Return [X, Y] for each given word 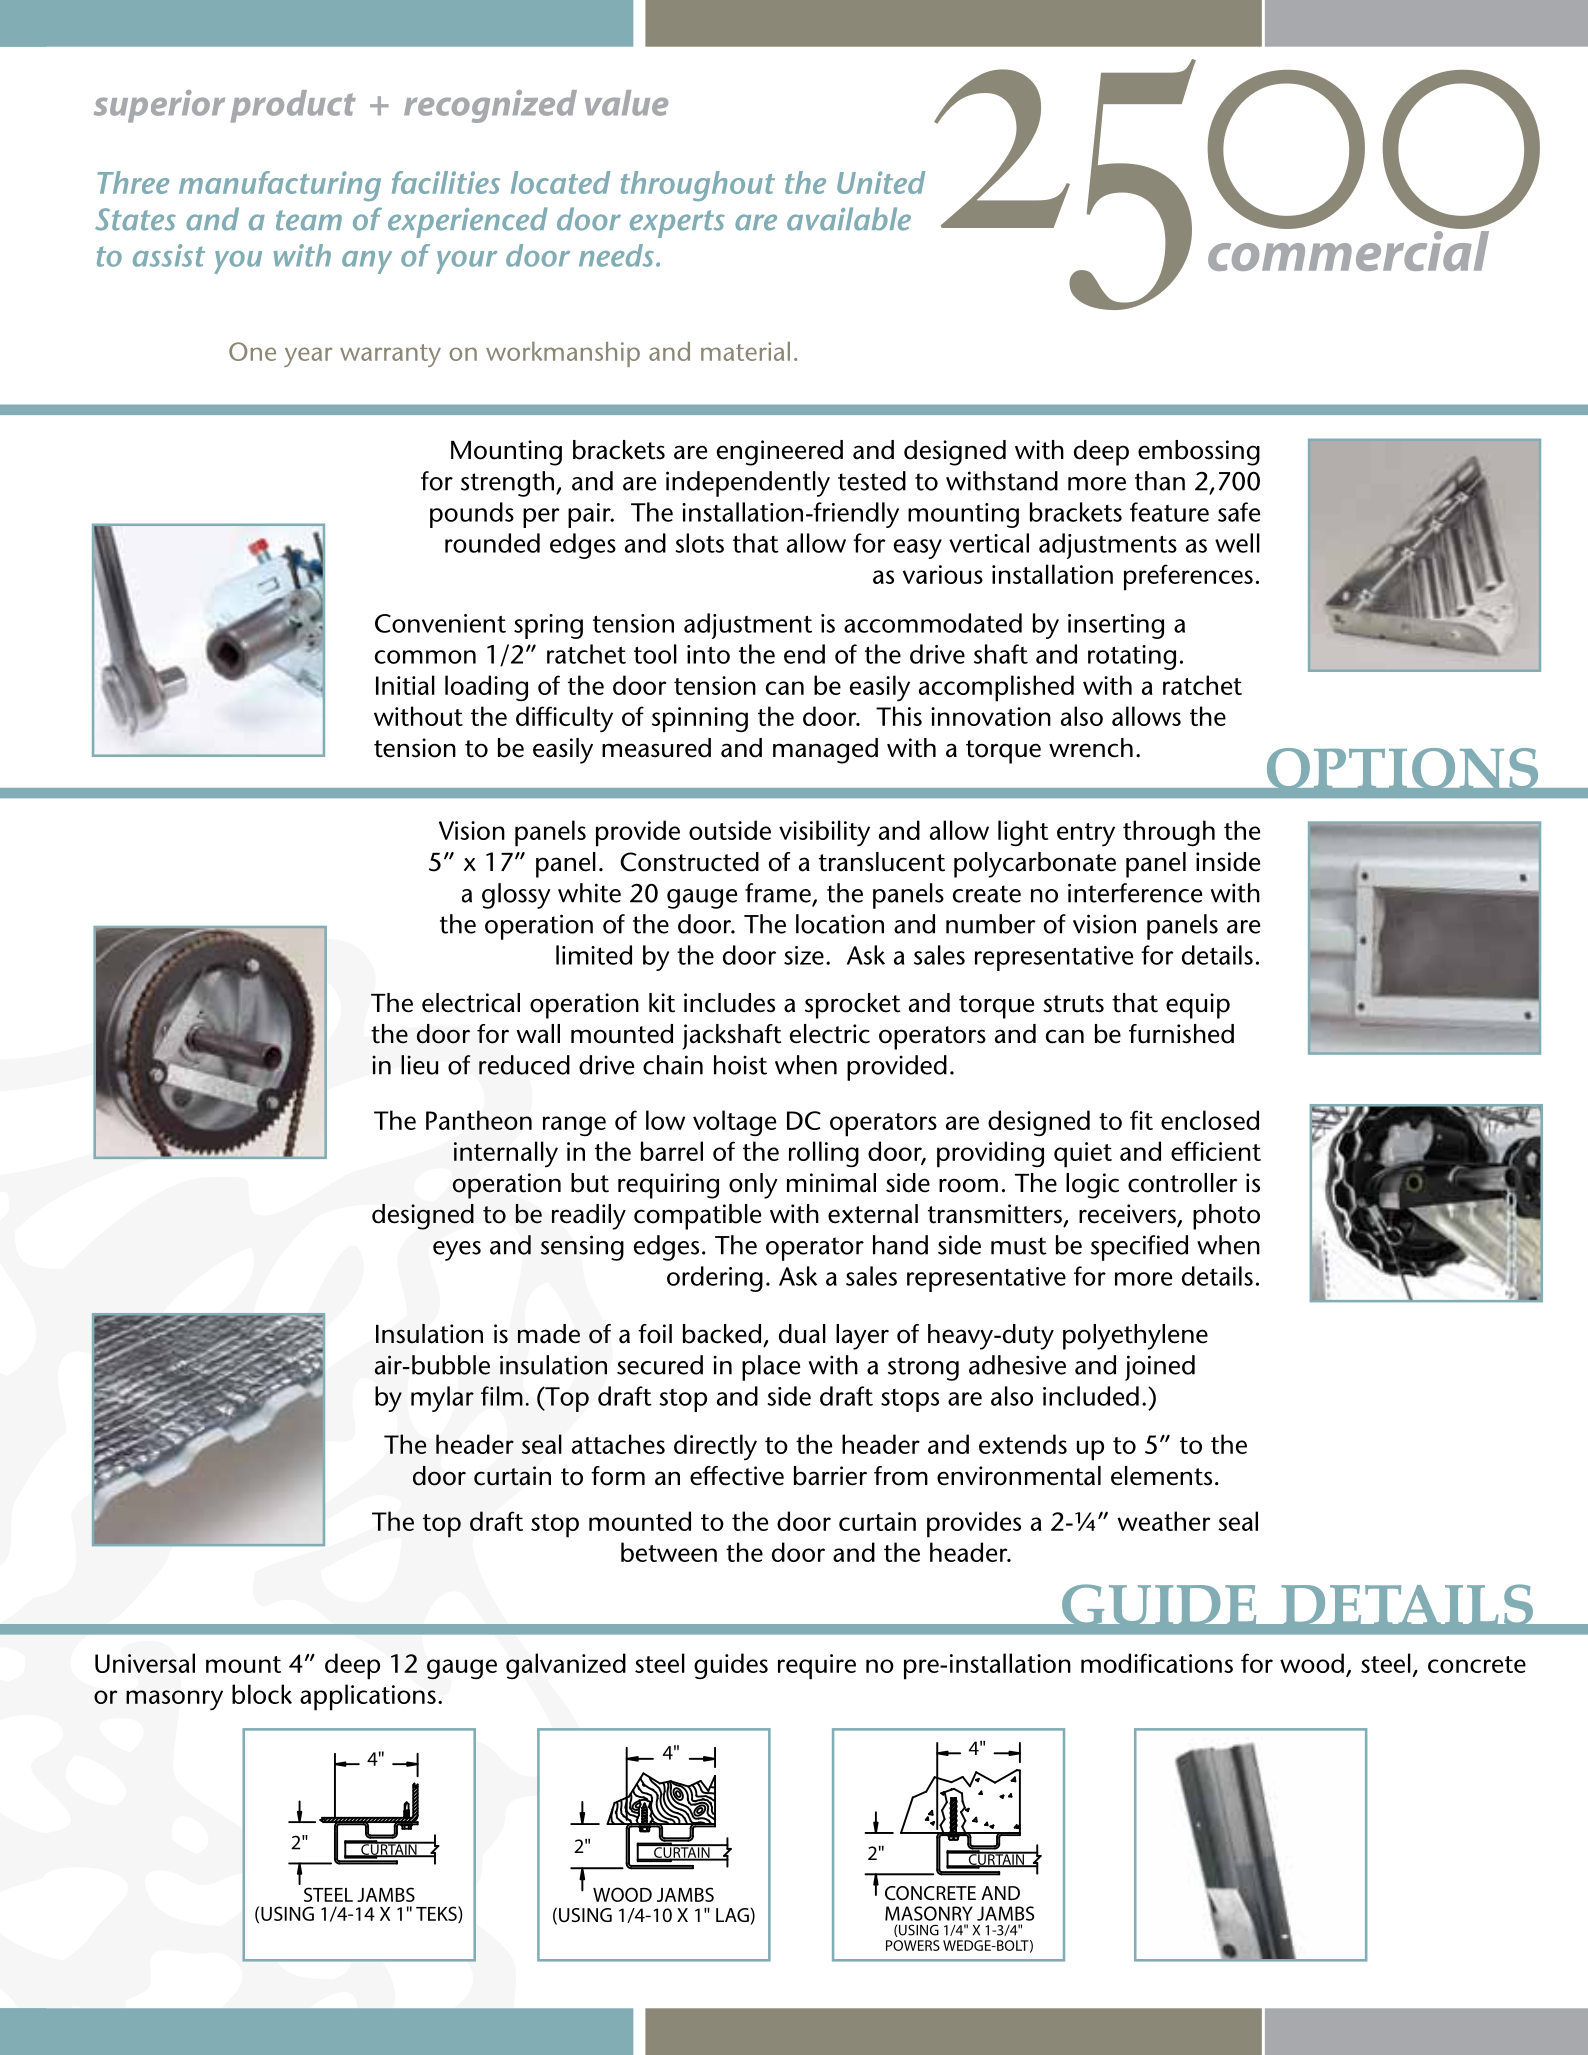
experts [677, 224]
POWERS [913, 1945]
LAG [733, 1916]
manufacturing [280, 186]
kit [662, 1003]
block [262, 1694]
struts [1073, 1004]
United [881, 182]
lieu [419, 1065]
